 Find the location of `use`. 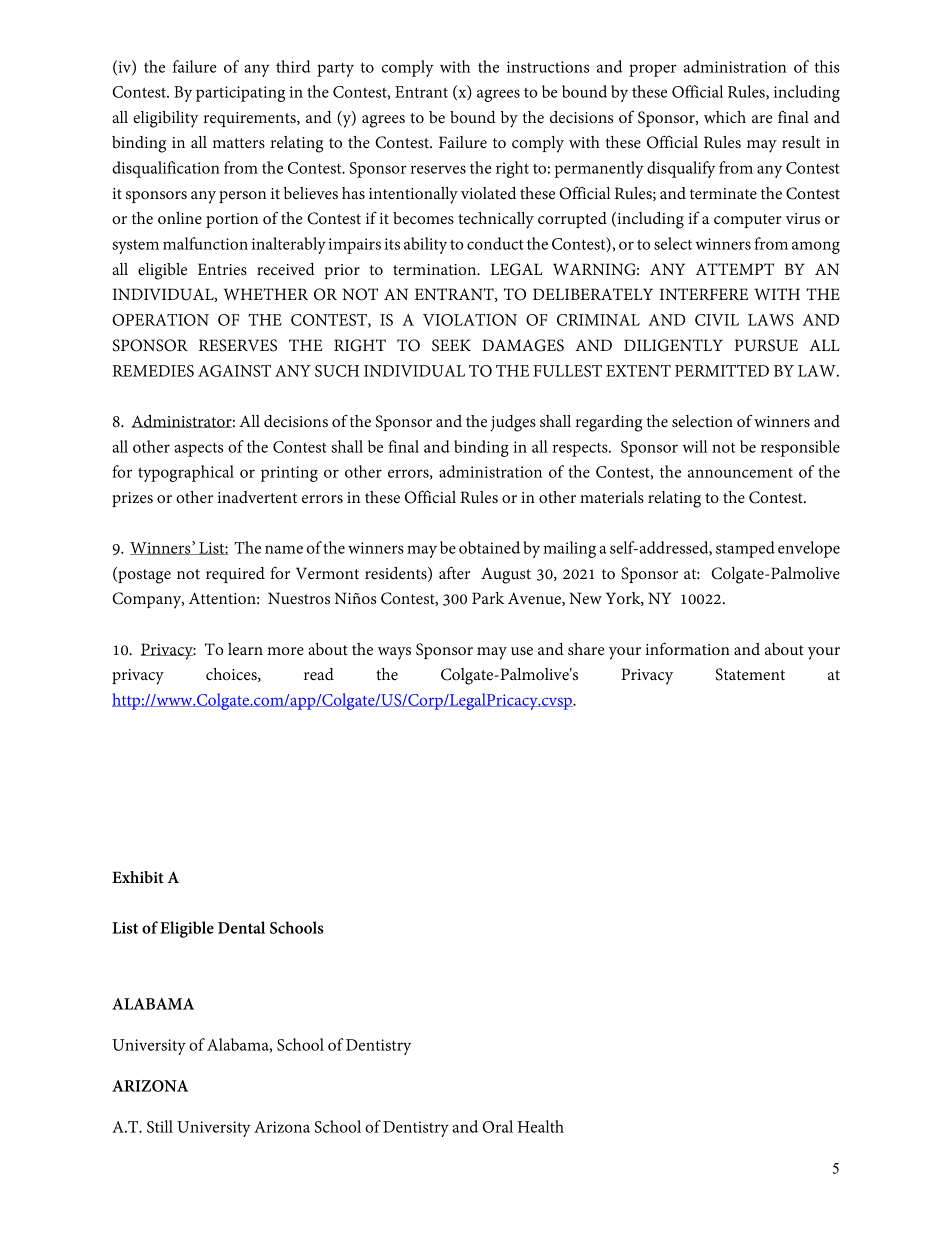

use is located at coordinates (522, 651).
